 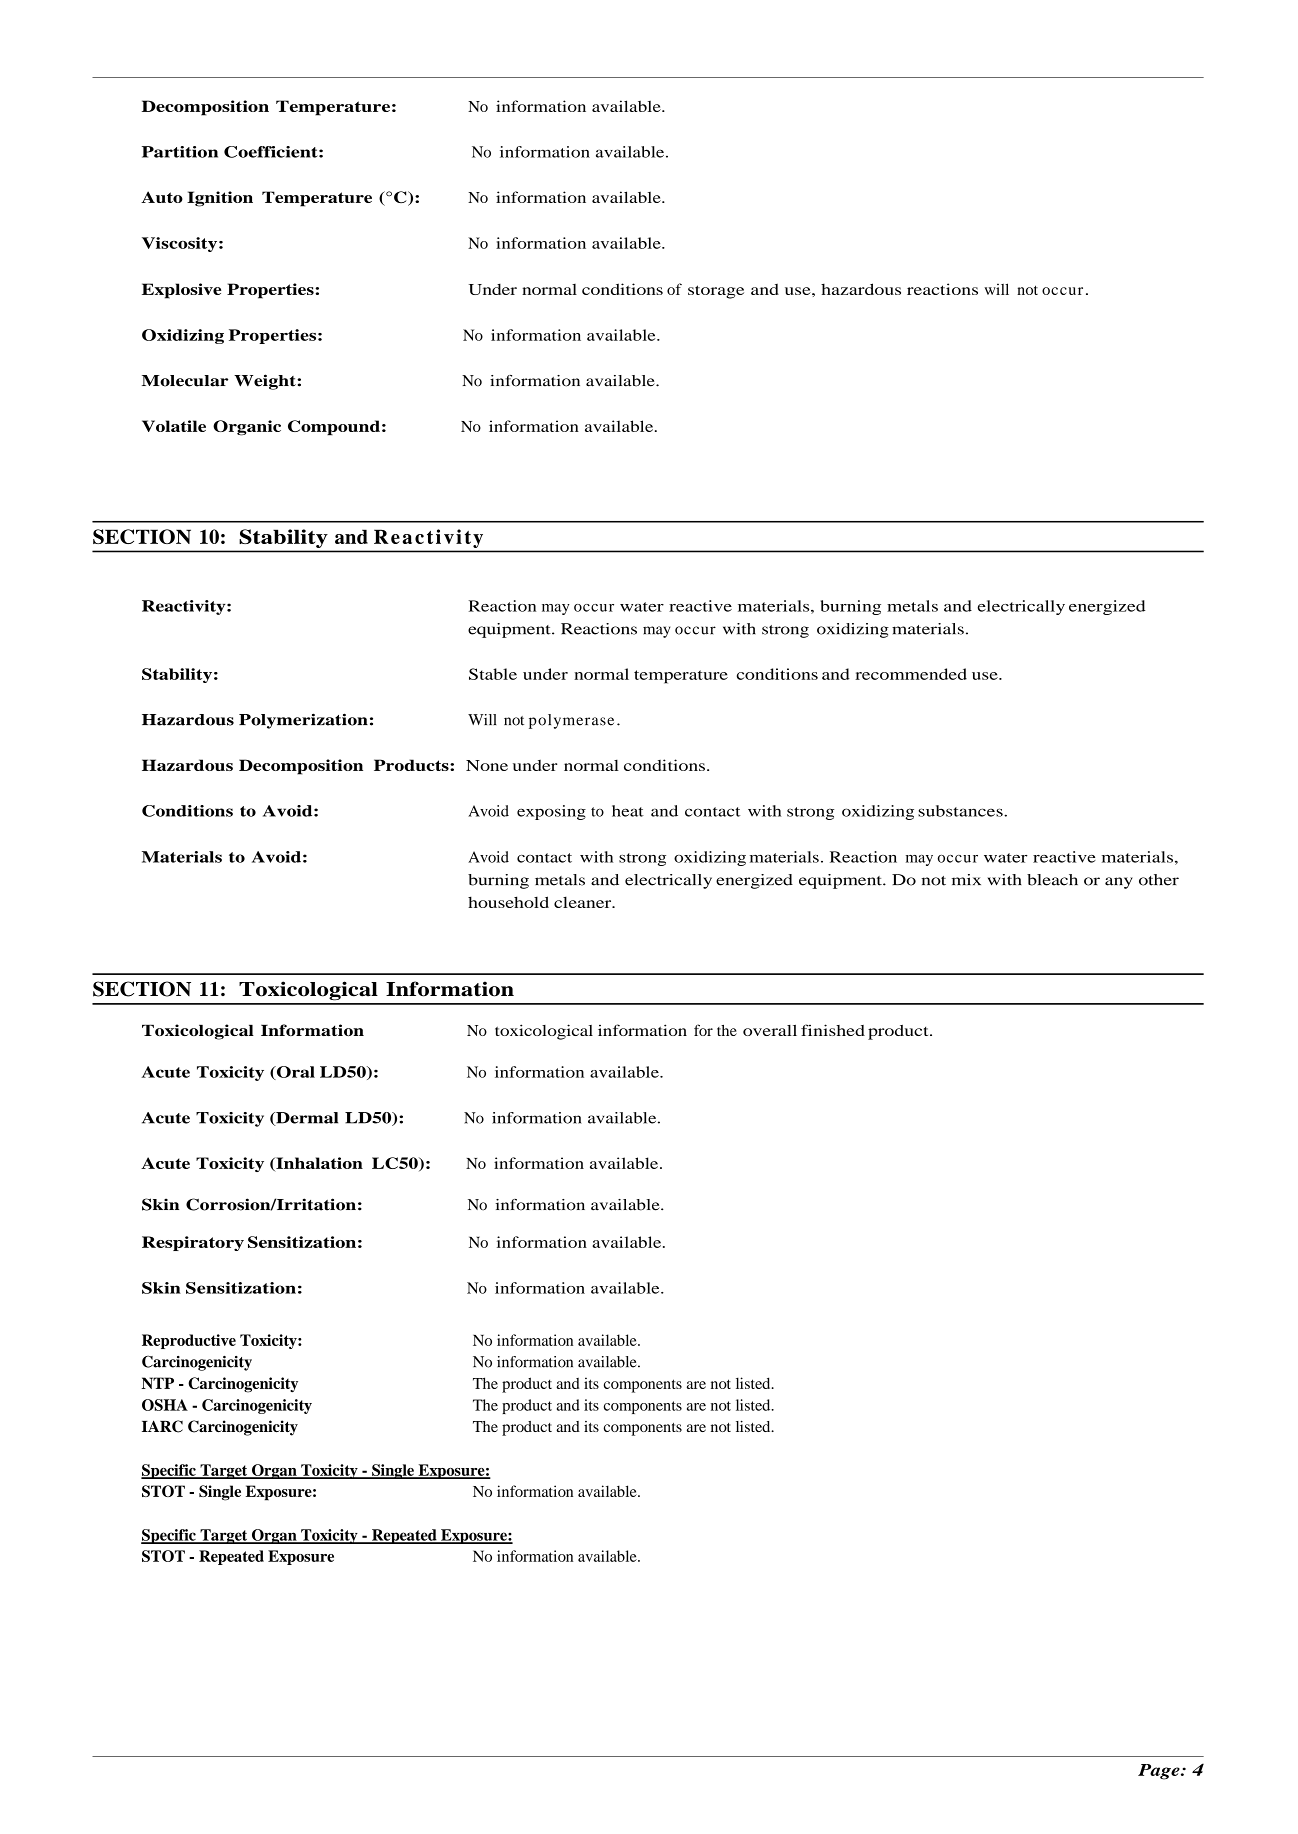 I want to click on recommended, so click(x=911, y=674).
